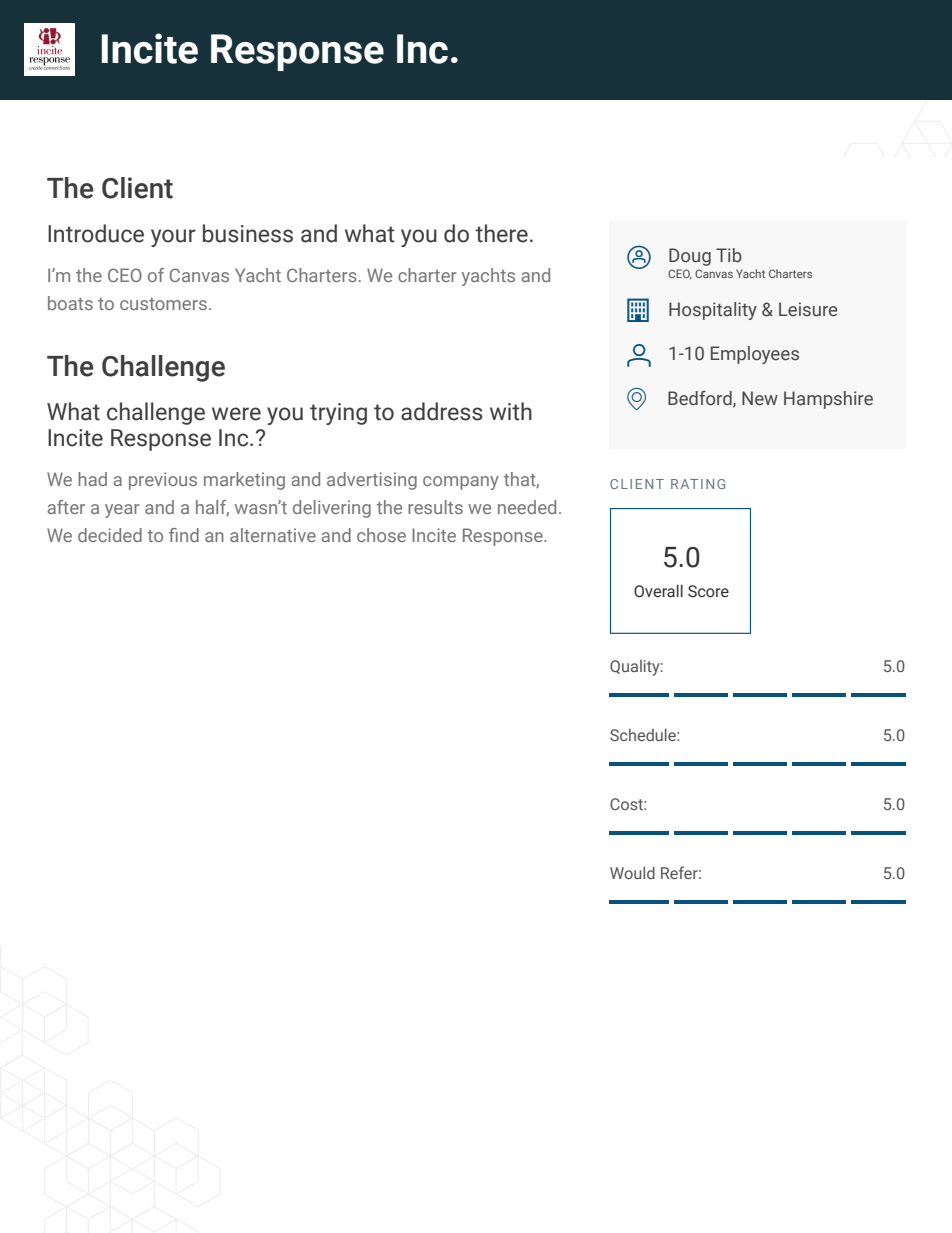  Describe the element at coordinates (461, 483) in the screenshot. I see `company` at that location.
